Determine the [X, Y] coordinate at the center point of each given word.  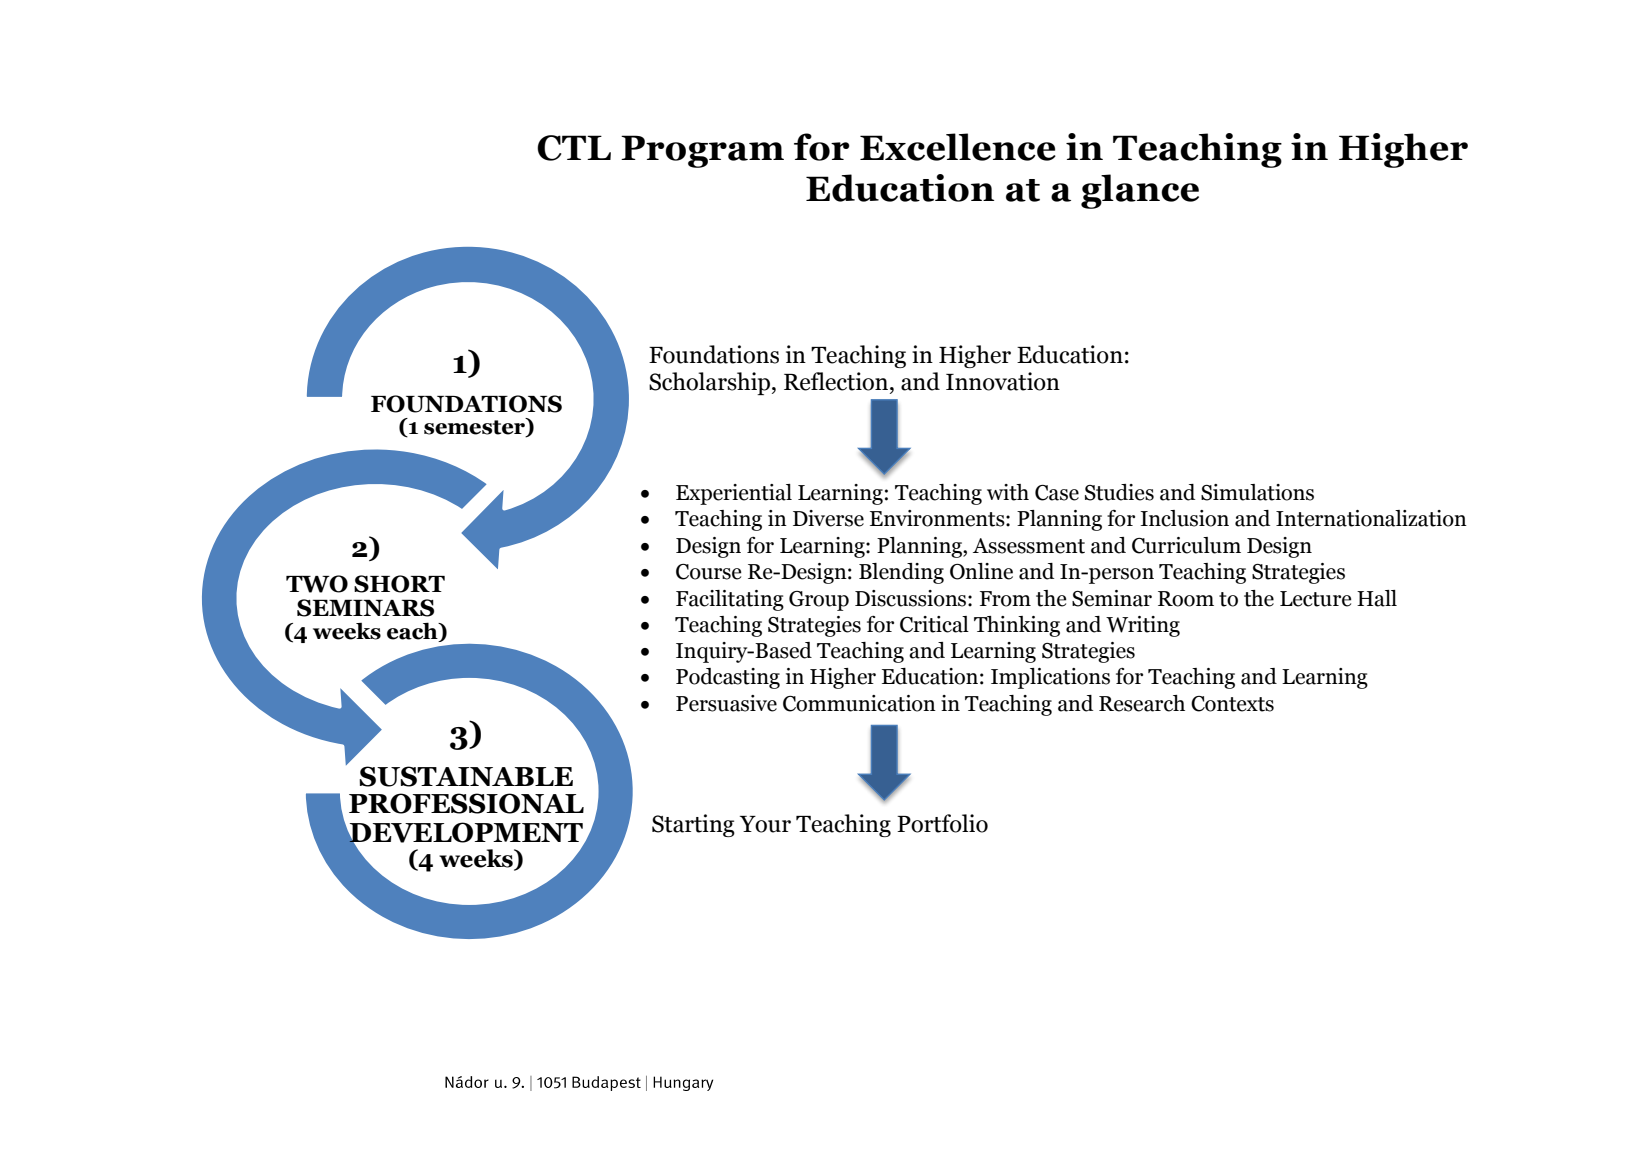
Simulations [1257, 492]
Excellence [958, 147]
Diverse [828, 518]
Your [765, 824]
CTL [574, 148]
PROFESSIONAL [466, 803]
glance [1140, 191]
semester [475, 427]
